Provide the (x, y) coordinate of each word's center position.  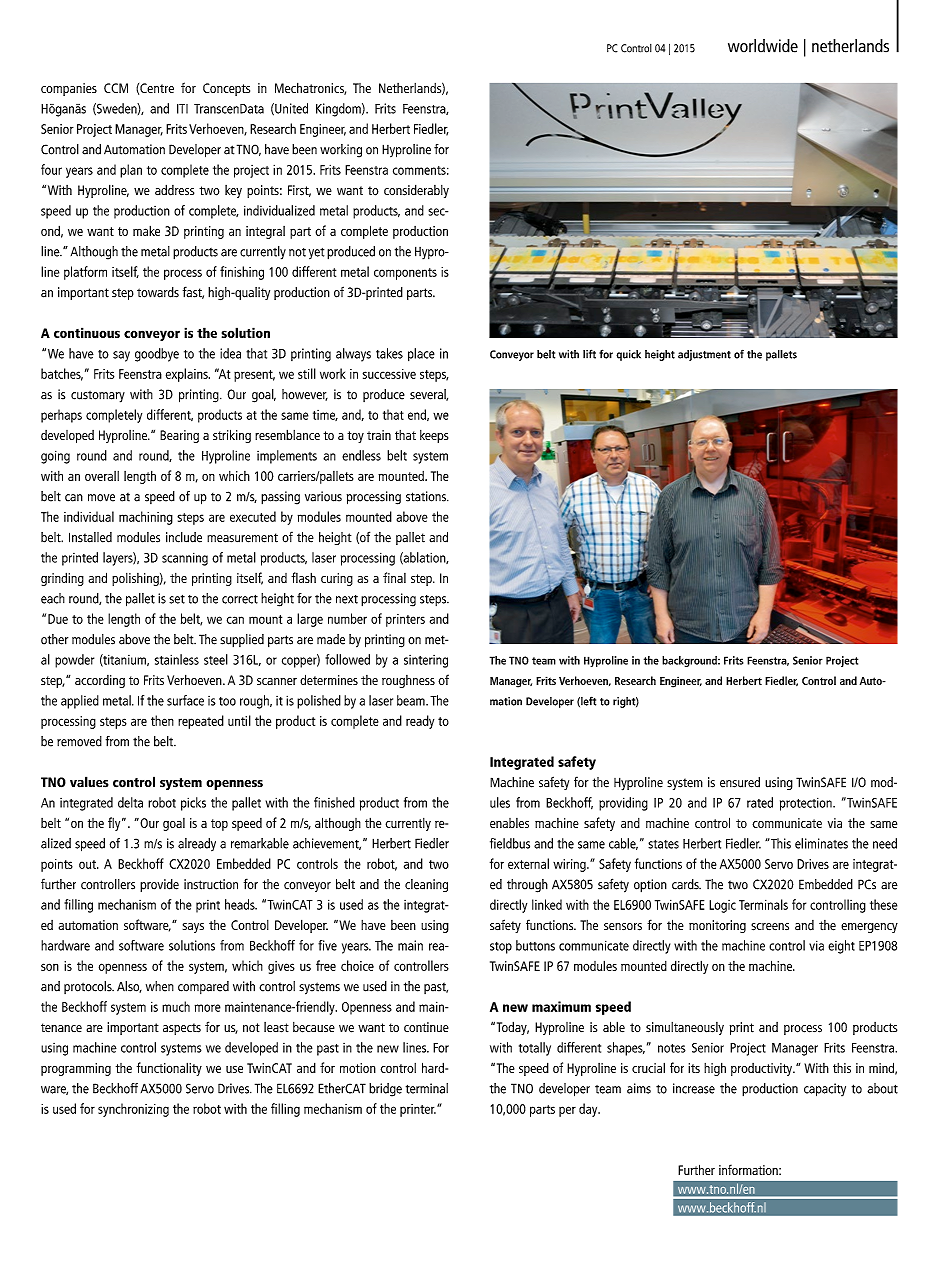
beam (412, 700)
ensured (740, 782)
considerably (416, 191)
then (162, 720)
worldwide (763, 46)
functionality (169, 1069)
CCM (116, 88)
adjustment (704, 355)
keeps (434, 436)
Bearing (179, 436)
